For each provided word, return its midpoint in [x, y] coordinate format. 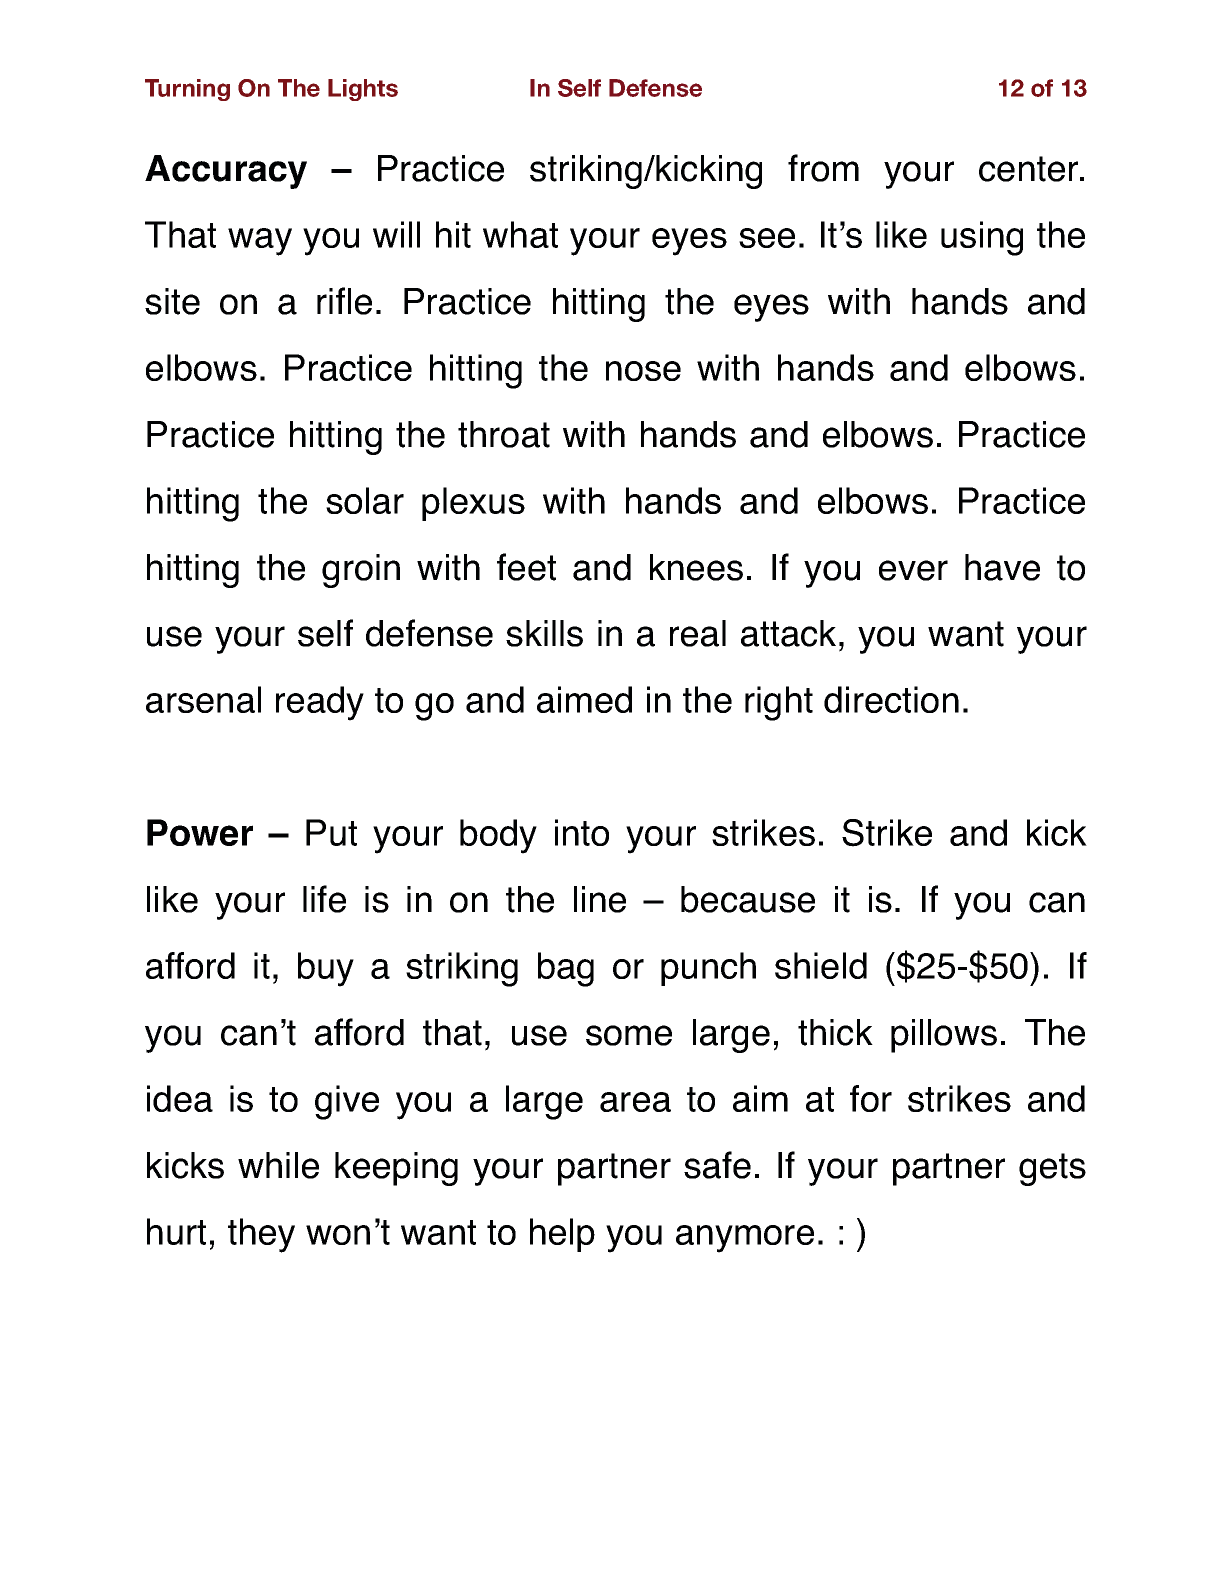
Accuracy [226, 172]
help [562, 1235]
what [520, 234]
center [1030, 169]
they [261, 1235]
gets [1052, 1169]
